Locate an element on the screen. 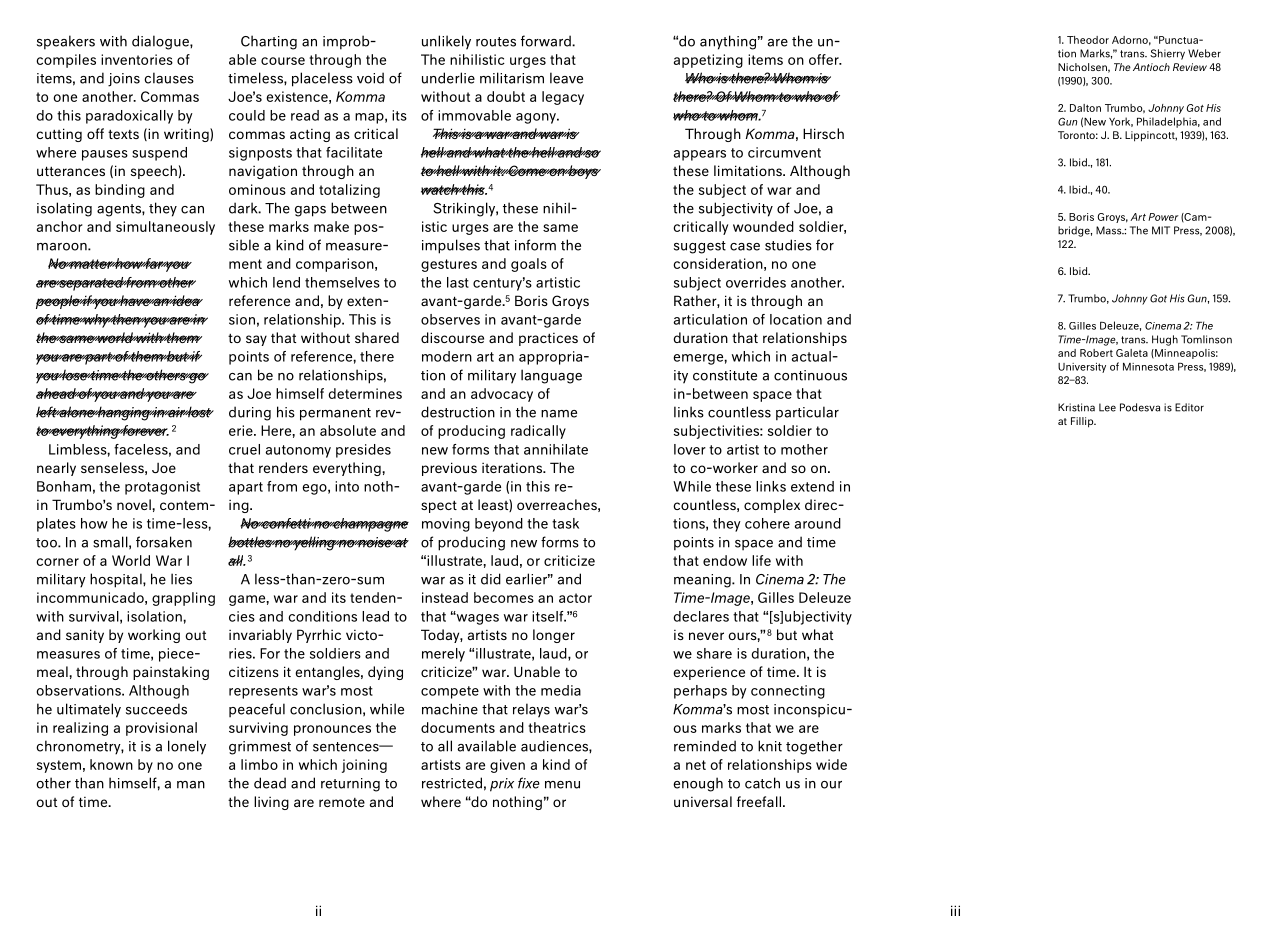 The height and width of the screenshot is (952, 1274). lend is located at coordinates (286, 282).
